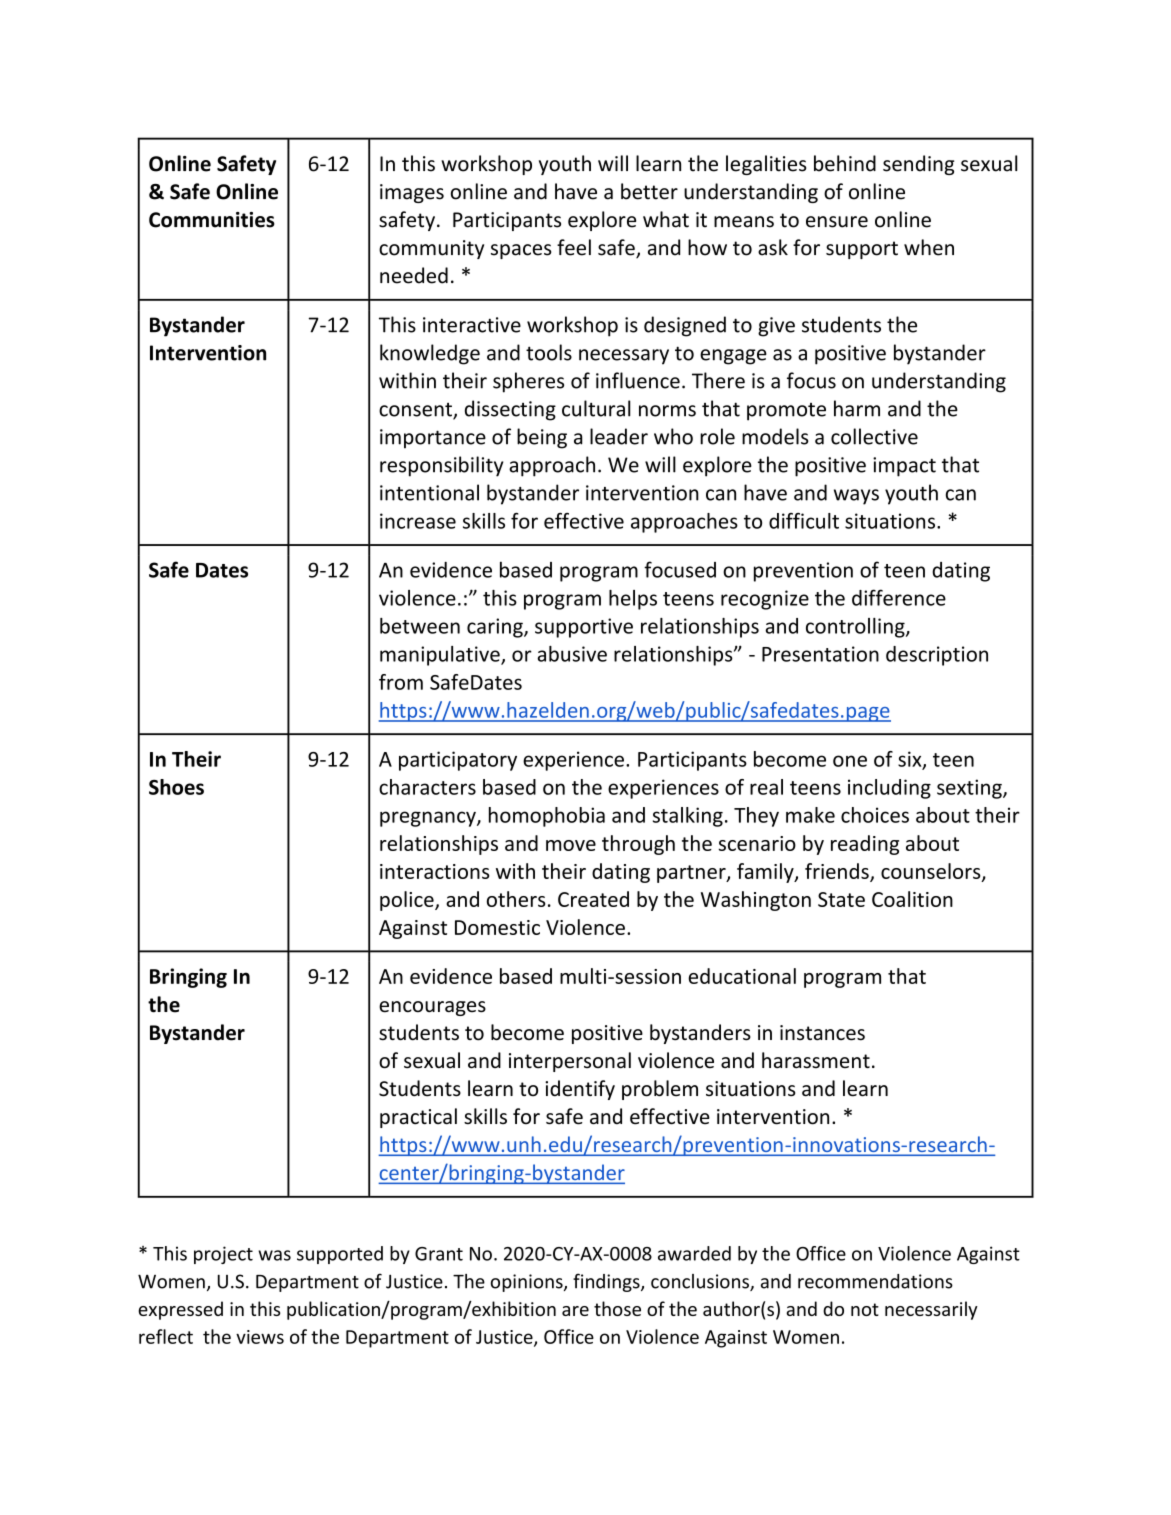  What do you see at coordinates (857, 408) in the screenshot?
I see `harm` at bounding box center [857, 408].
